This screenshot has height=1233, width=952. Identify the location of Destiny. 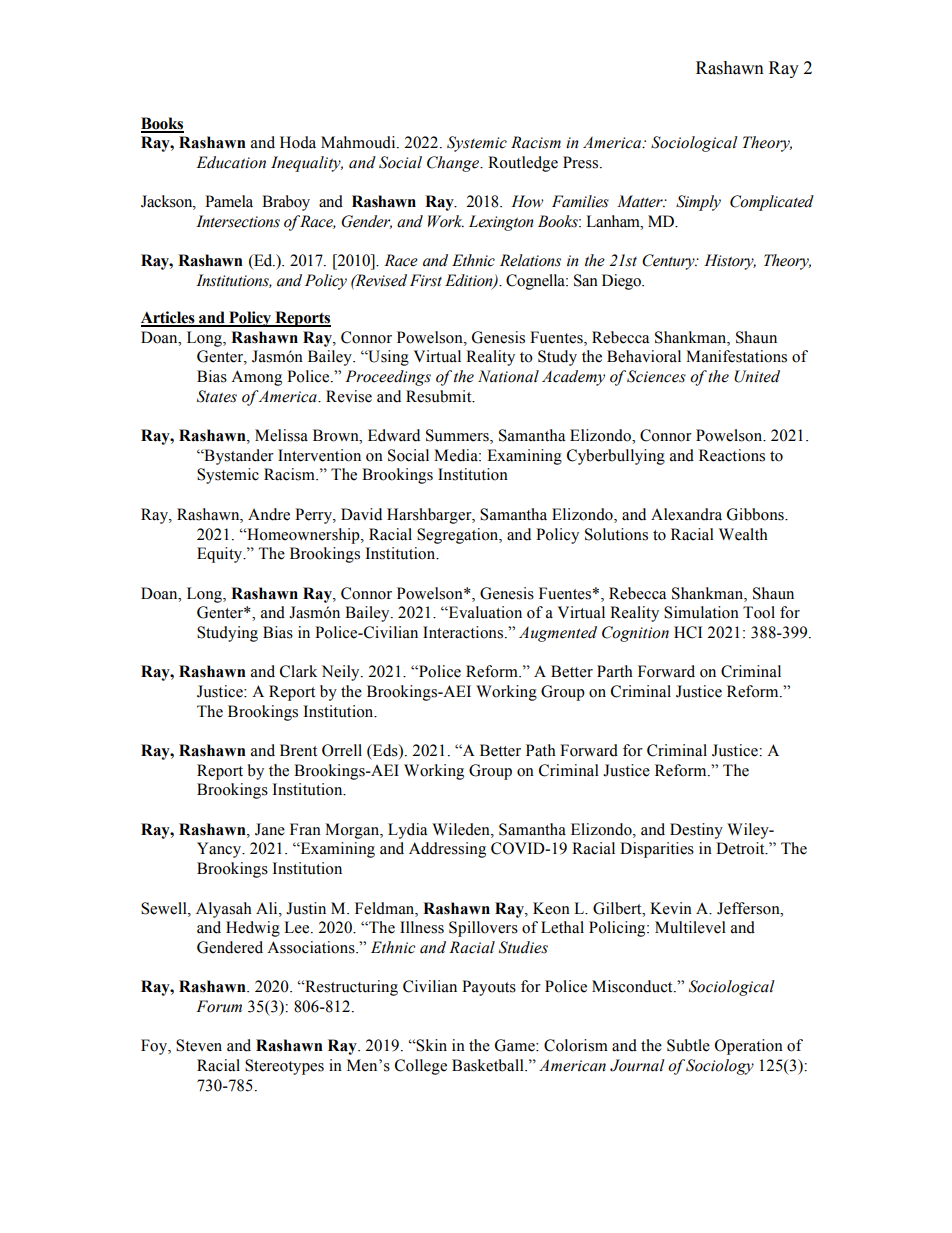
(696, 831).
